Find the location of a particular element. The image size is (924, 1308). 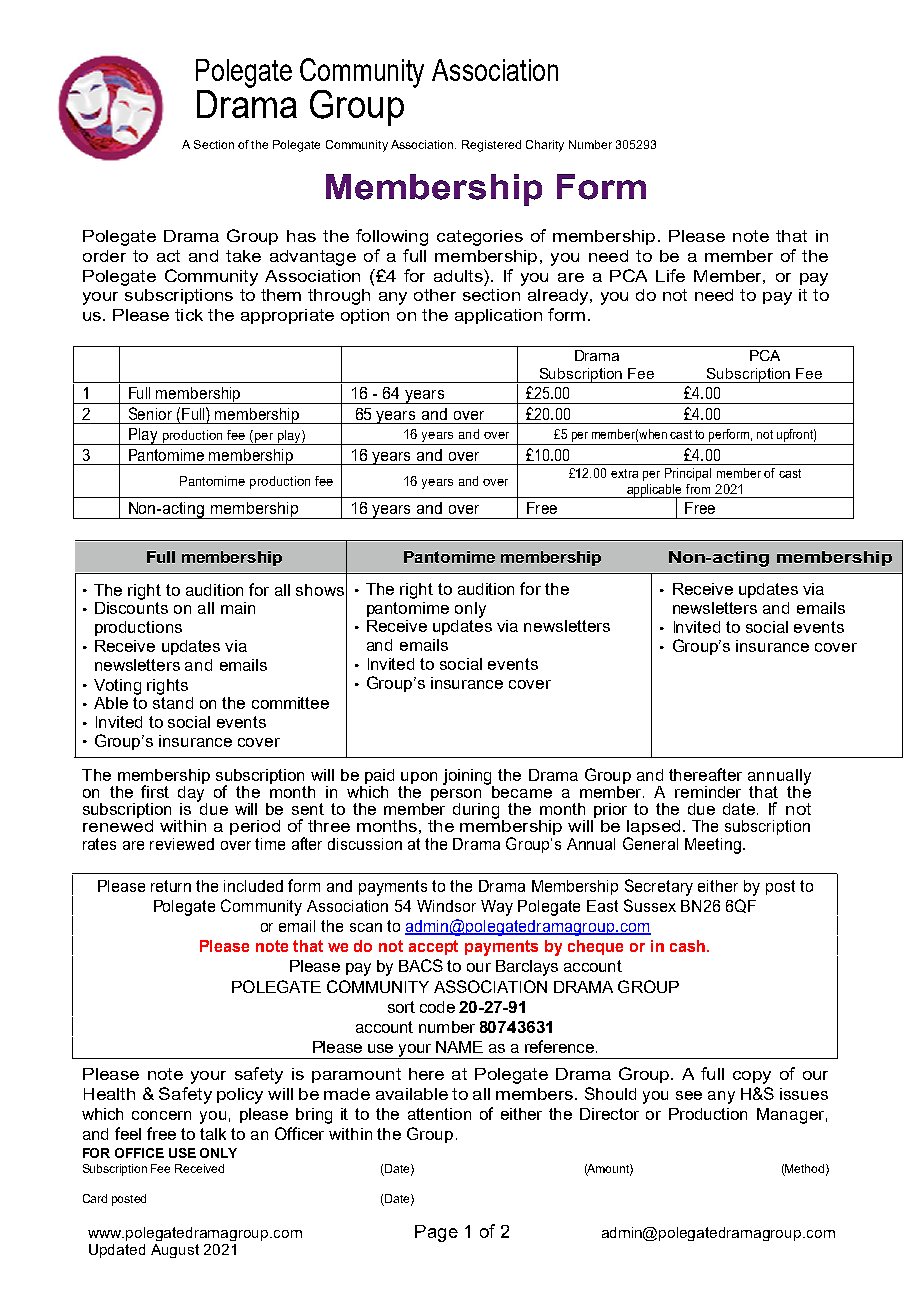

stand is located at coordinates (173, 701).
